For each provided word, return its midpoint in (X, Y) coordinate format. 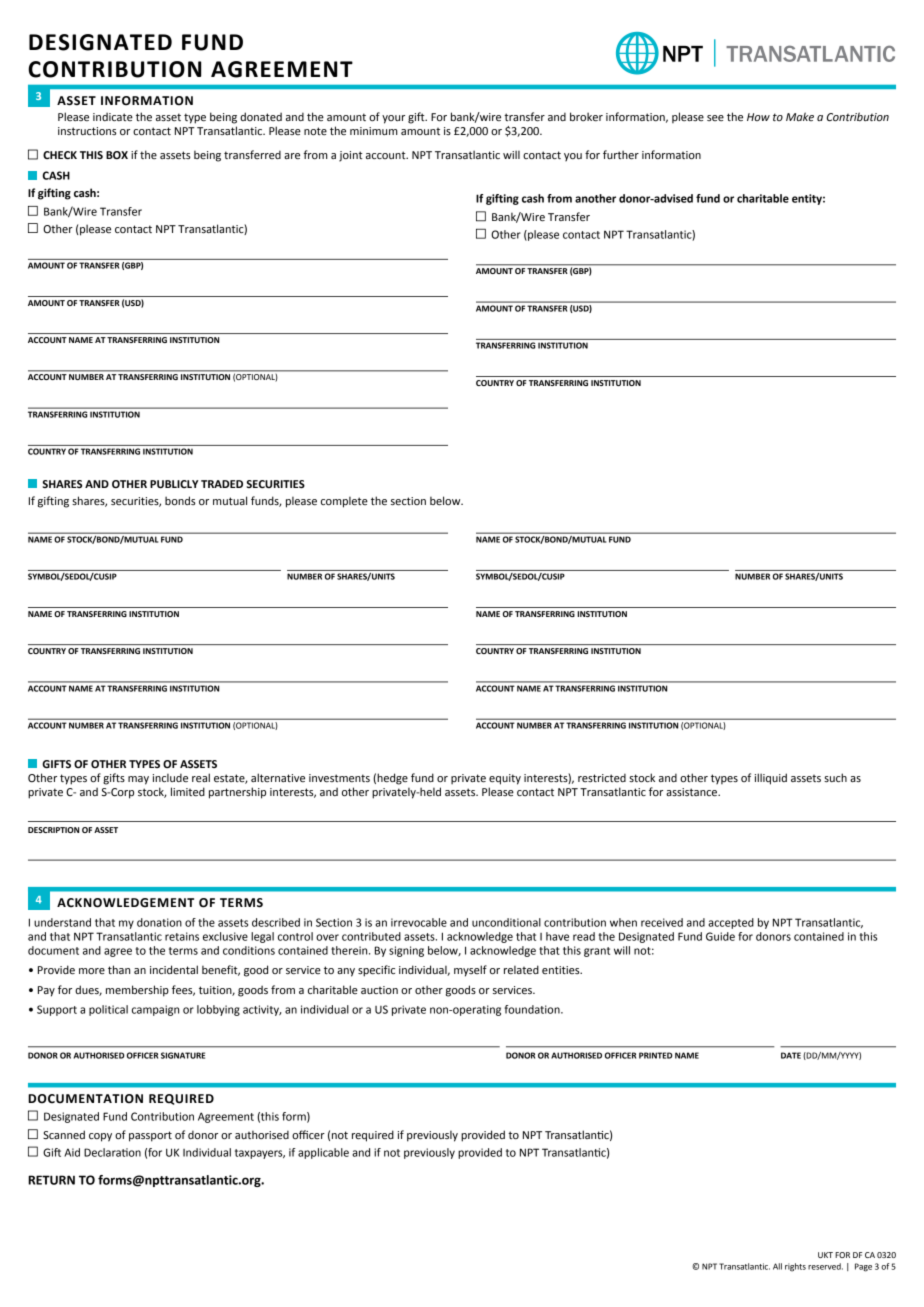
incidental (174, 970)
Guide (720, 936)
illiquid (771, 779)
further (621, 155)
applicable (323, 1153)
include (170, 777)
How (758, 117)
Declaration (112, 1152)
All (777, 1266)
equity (505, 779)
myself (470, 971)
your (393, 119)
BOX (117, 155)
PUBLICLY (174, 484)
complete (344, 502)
